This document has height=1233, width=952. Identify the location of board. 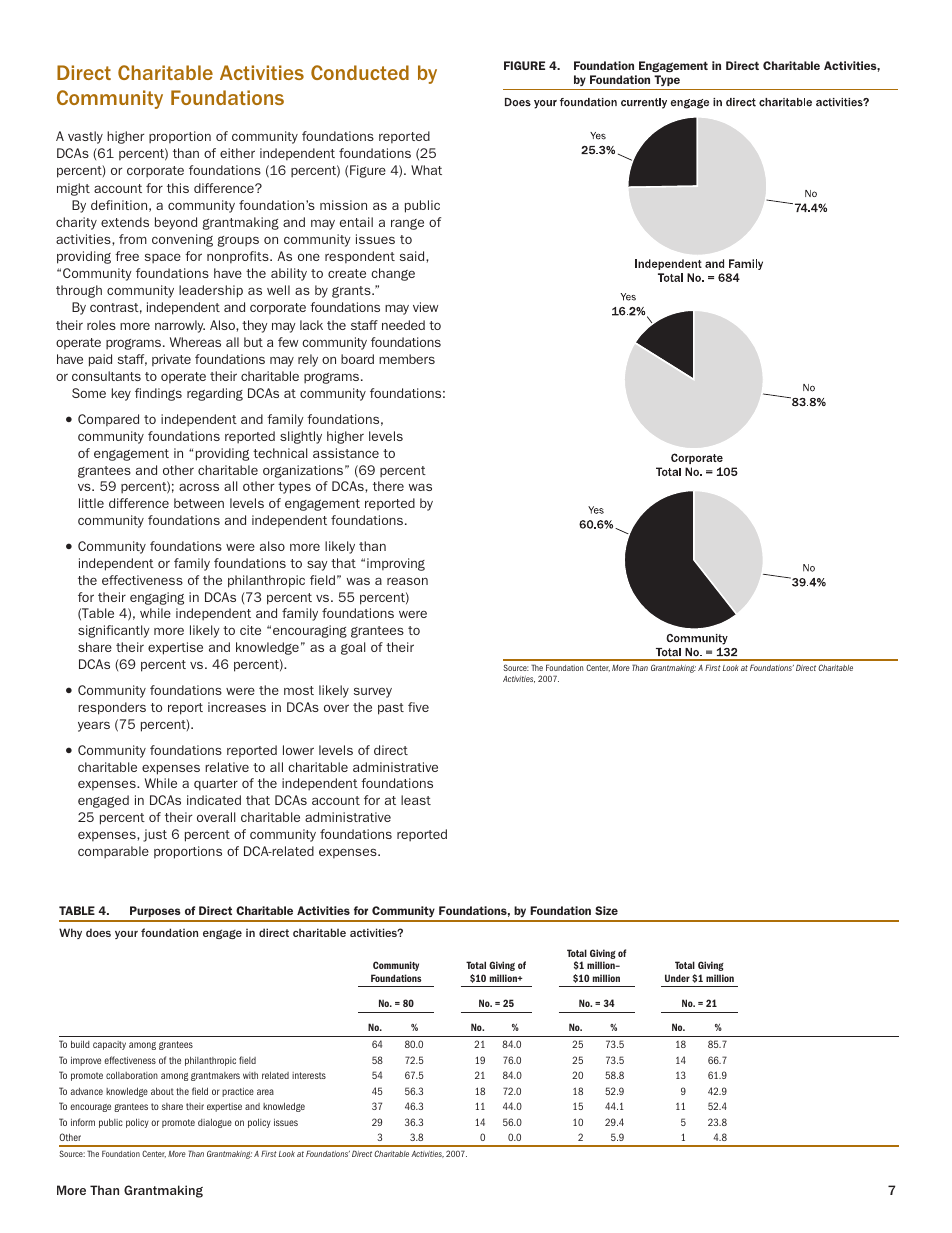
(357, 359).
